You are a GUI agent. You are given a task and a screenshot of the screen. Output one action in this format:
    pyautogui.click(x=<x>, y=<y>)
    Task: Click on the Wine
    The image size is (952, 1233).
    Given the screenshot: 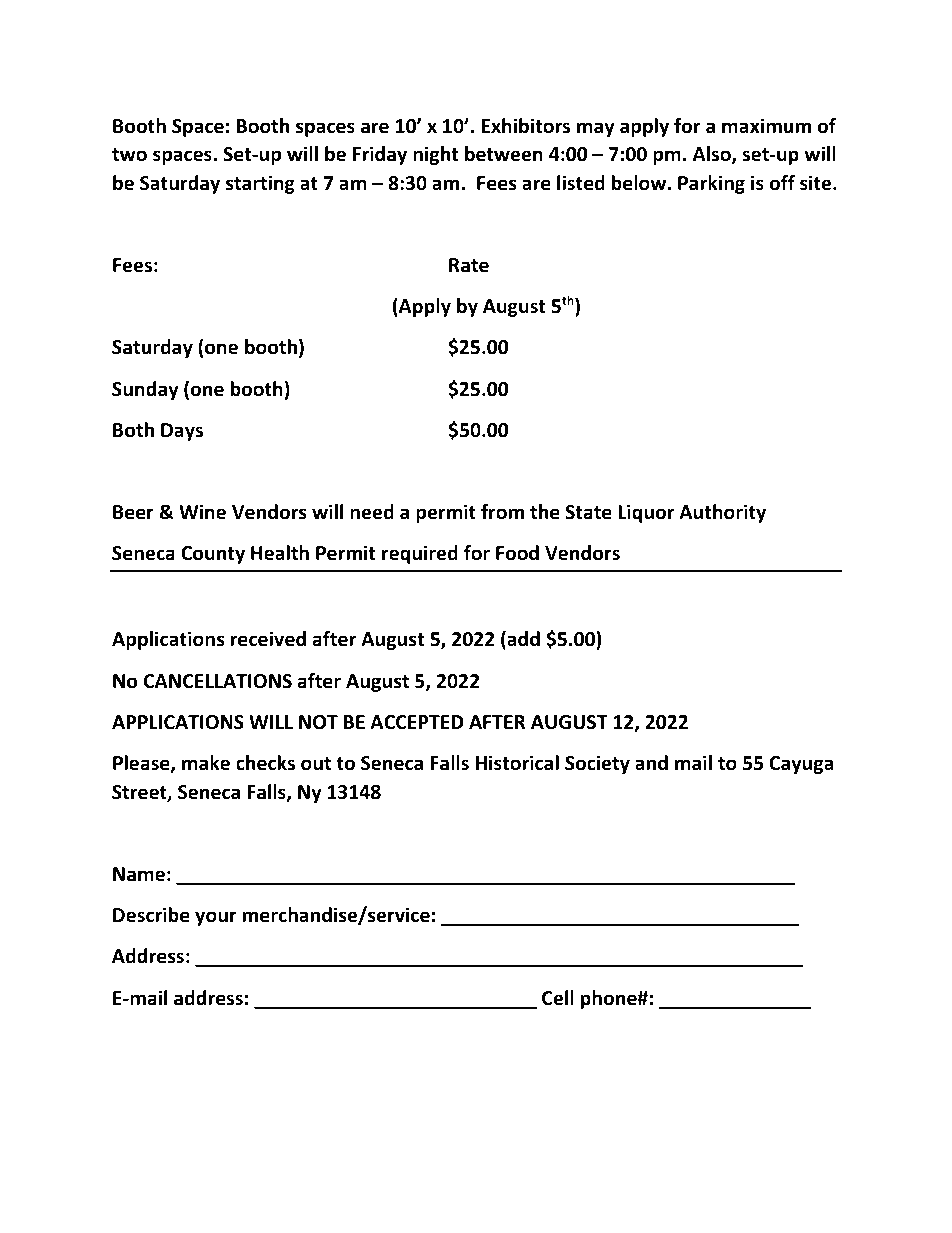 What is the action you would take?
    pyautogui.click(x=202, y=512)
